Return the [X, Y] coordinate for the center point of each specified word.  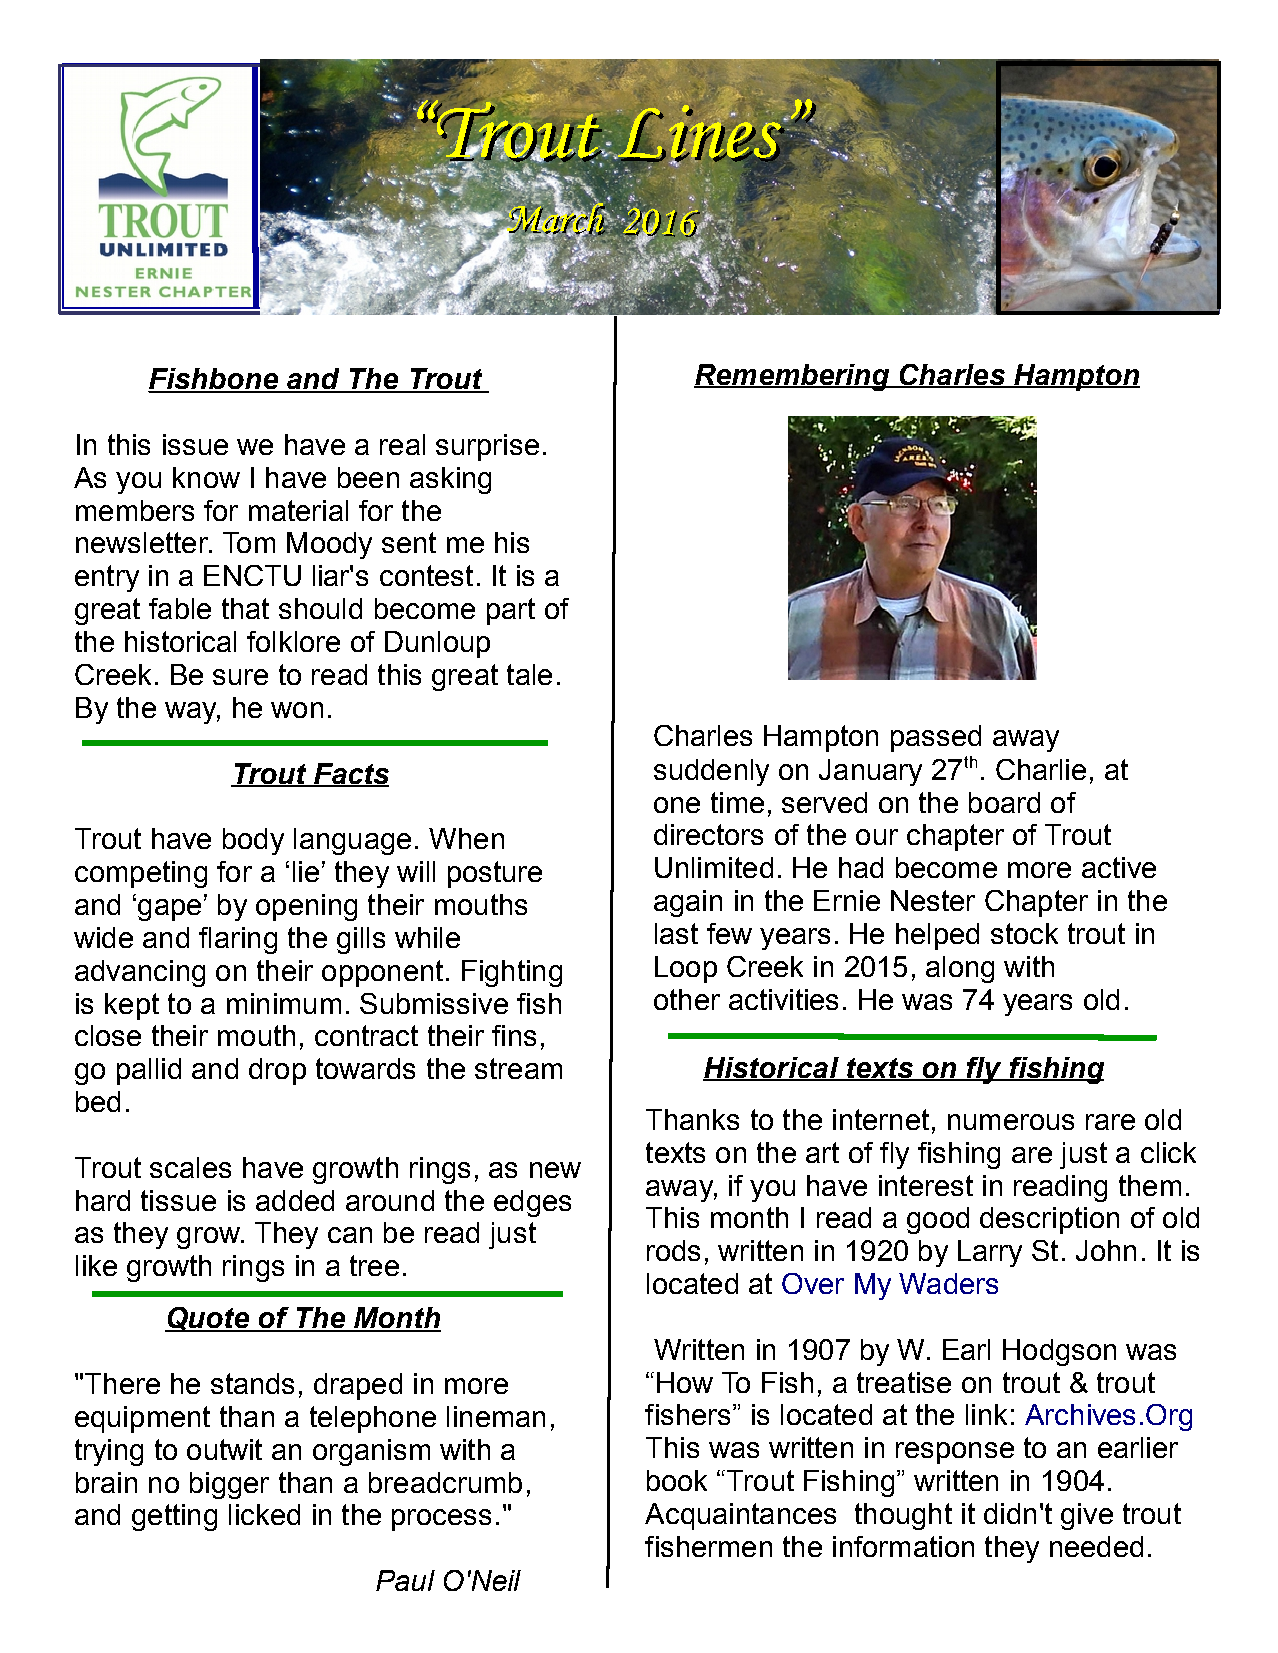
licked [264, 1514]
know [206, 477]
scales [190, 1167]
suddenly [711, 772]
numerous [1011, 1122]
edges [532, 1203]
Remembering [793, 377]
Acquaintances [740, 1516]
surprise [487, 447]
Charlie [1041, 769]
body [253, 841]
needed [1096, 1546]
